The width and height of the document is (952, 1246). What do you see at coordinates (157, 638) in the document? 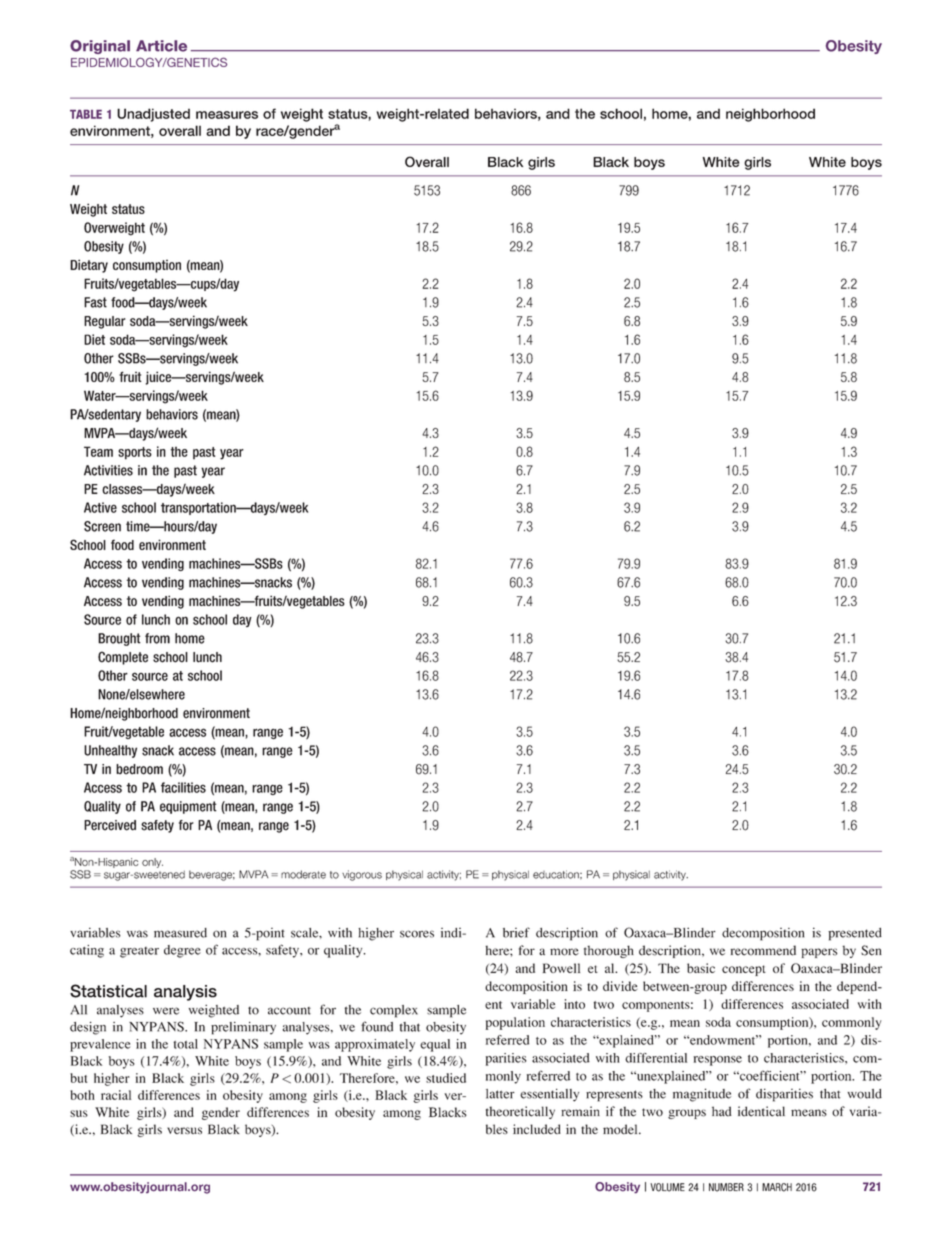
I see `from` at bounding box center [157, 638].
